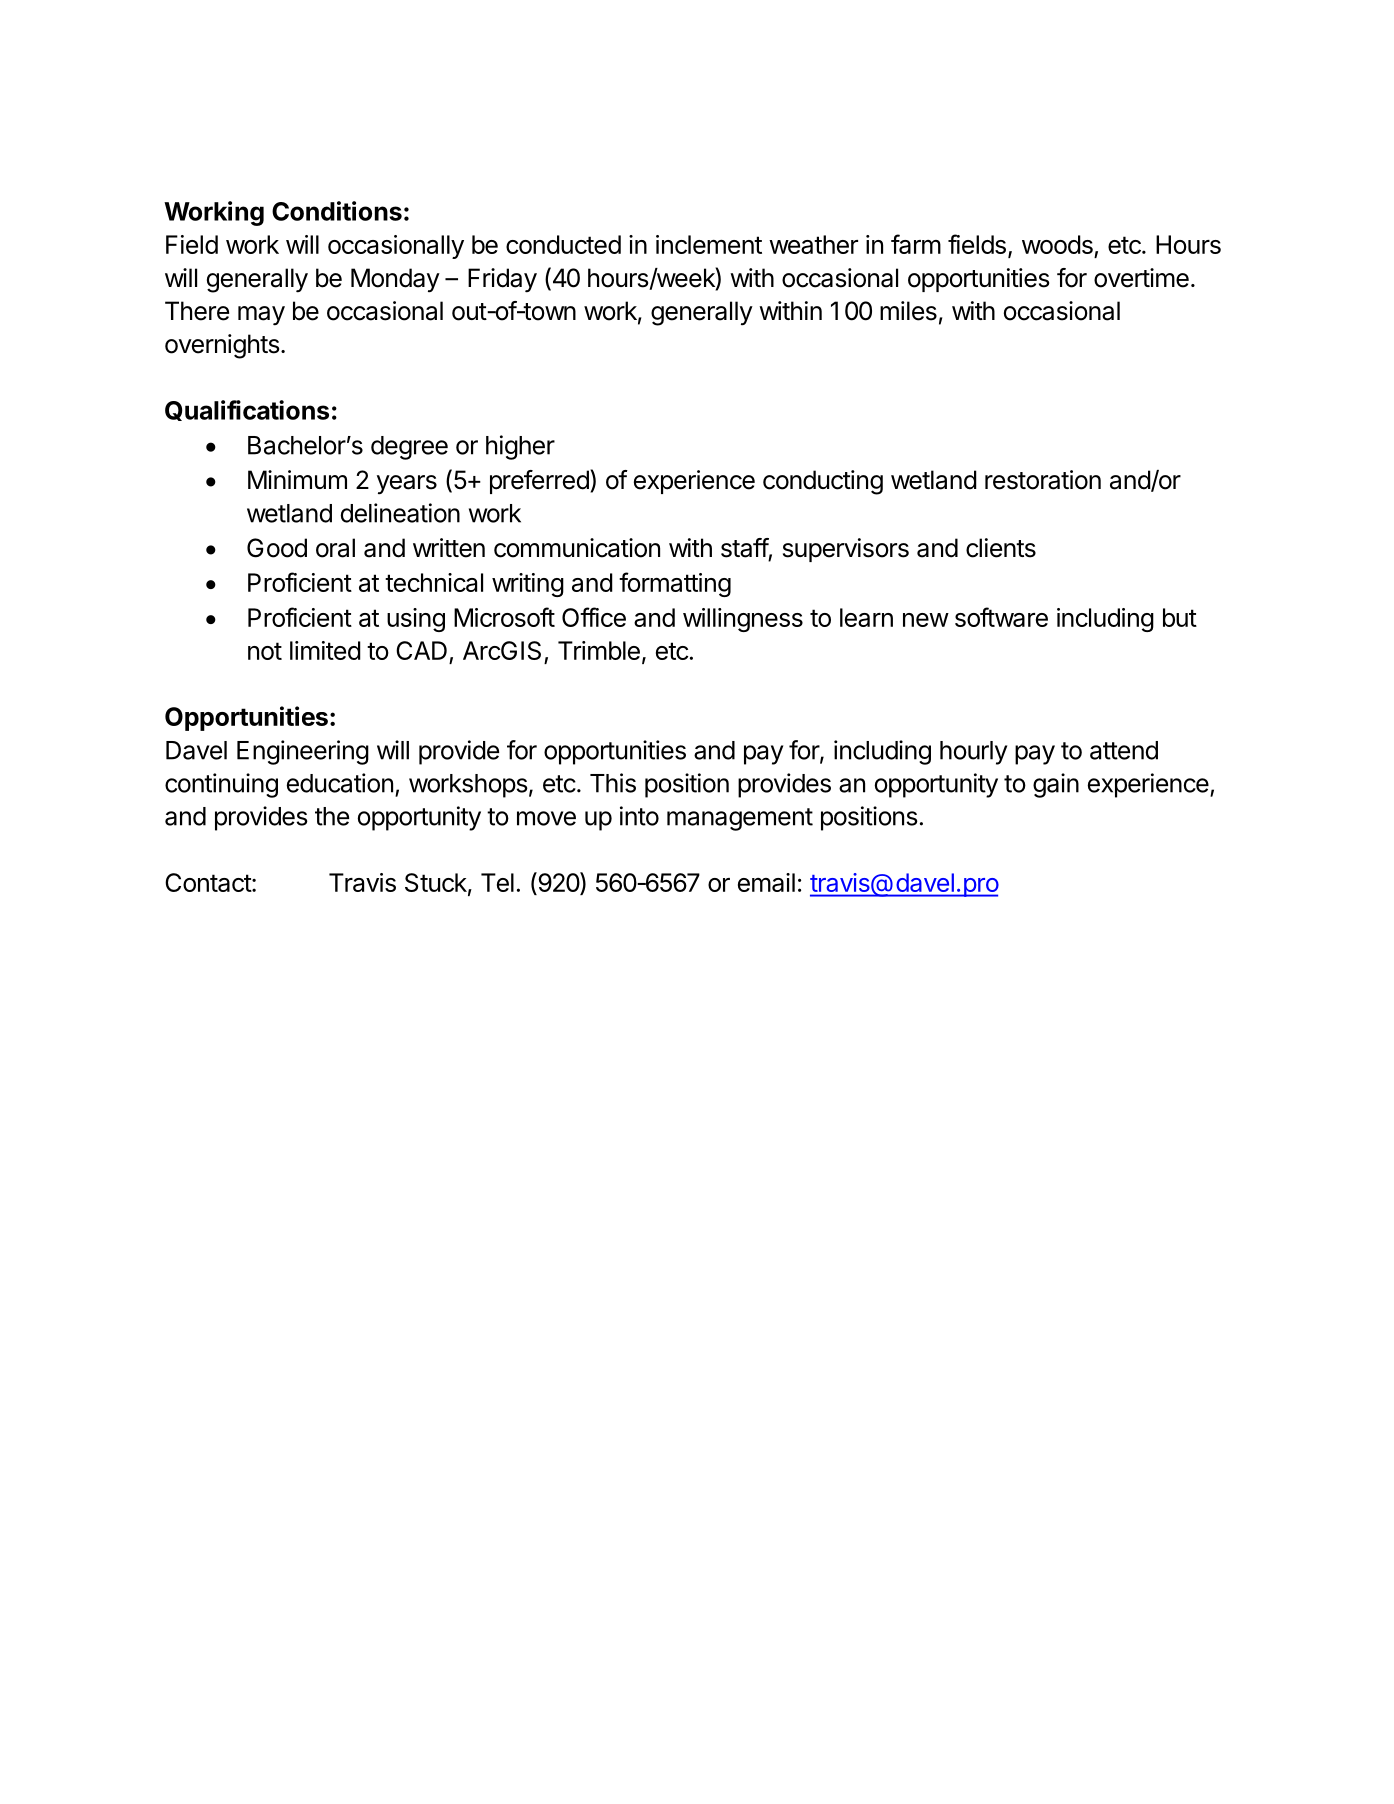 The image size is (1394, 1804). I want to click on inclement, so click(709, 244).
